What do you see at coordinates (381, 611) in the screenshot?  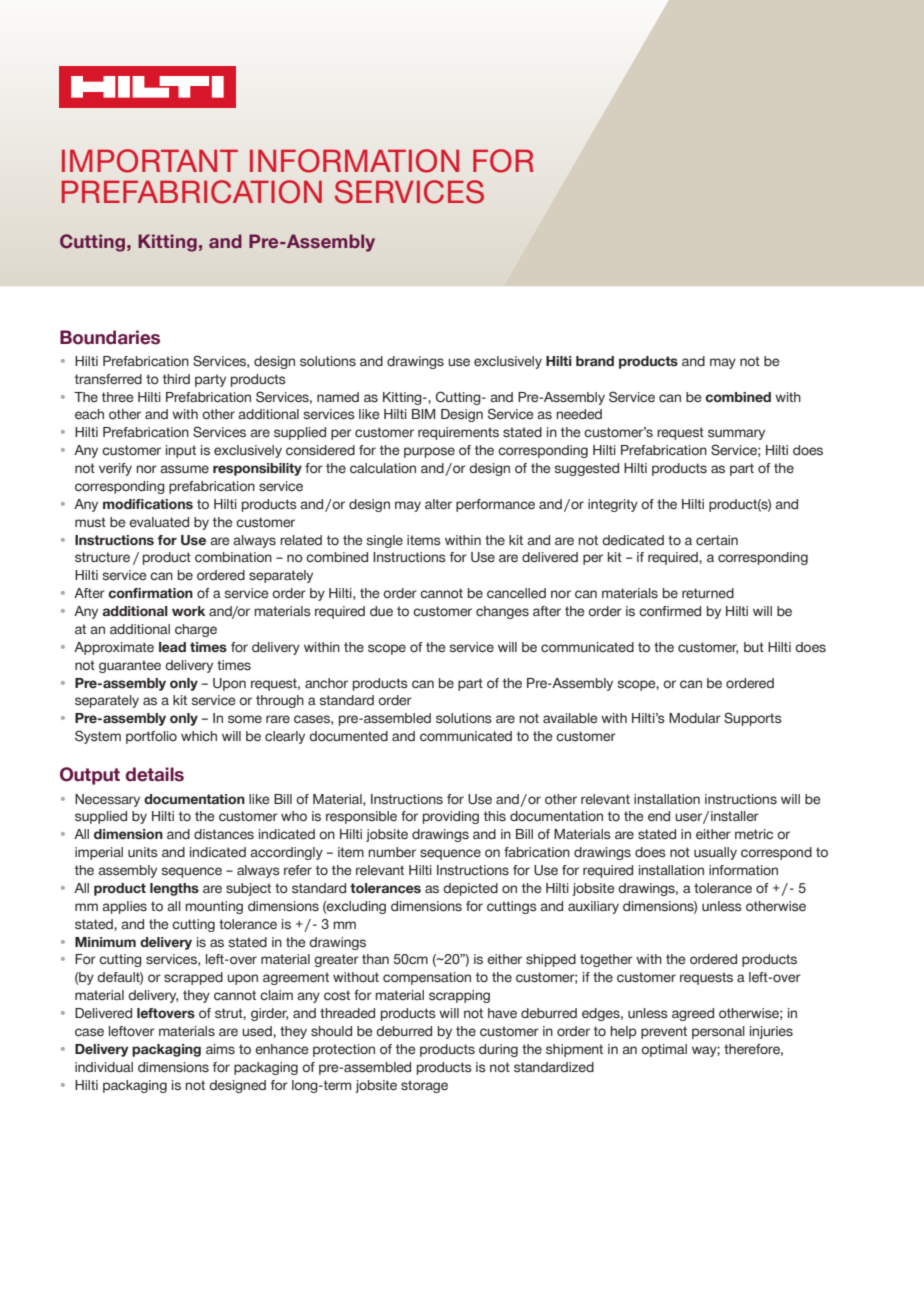 I see `due` at bounding box center [381, 611].
